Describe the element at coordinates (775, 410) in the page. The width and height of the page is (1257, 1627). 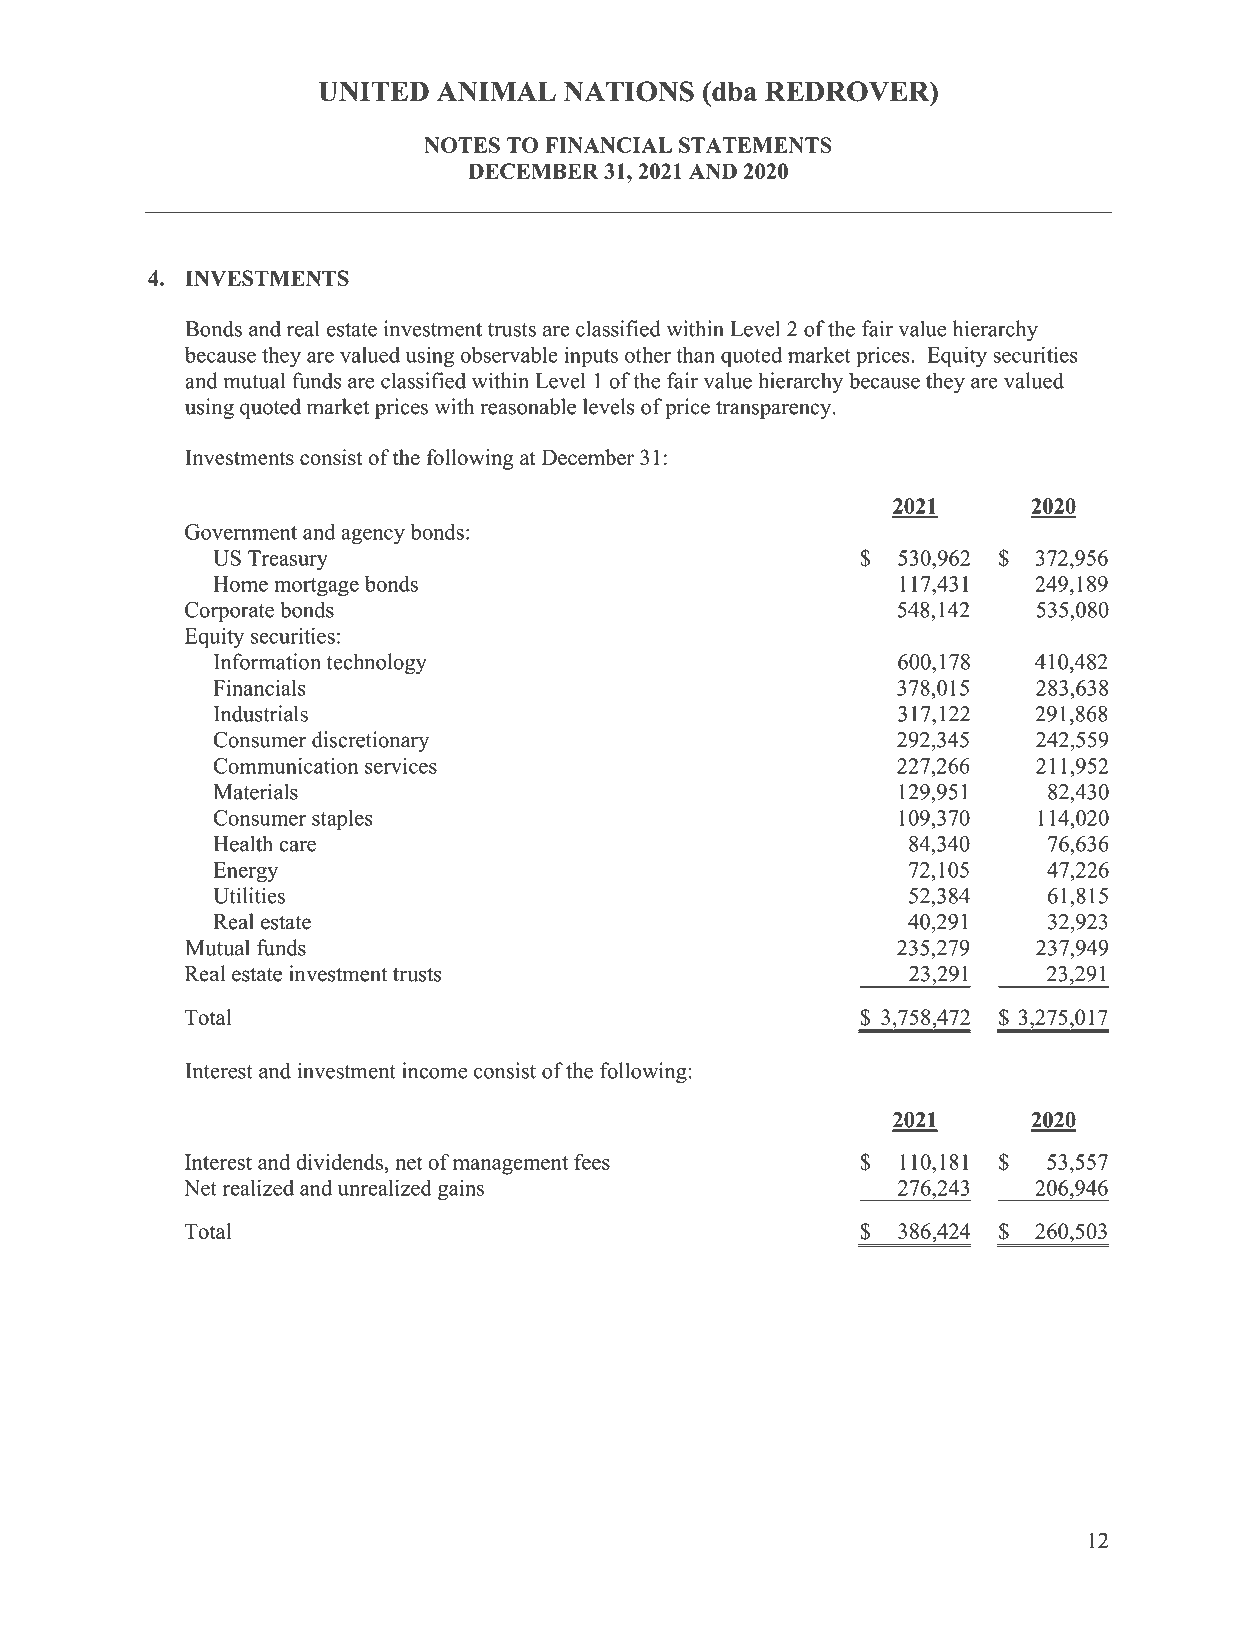
I see `transparency` at that location.
